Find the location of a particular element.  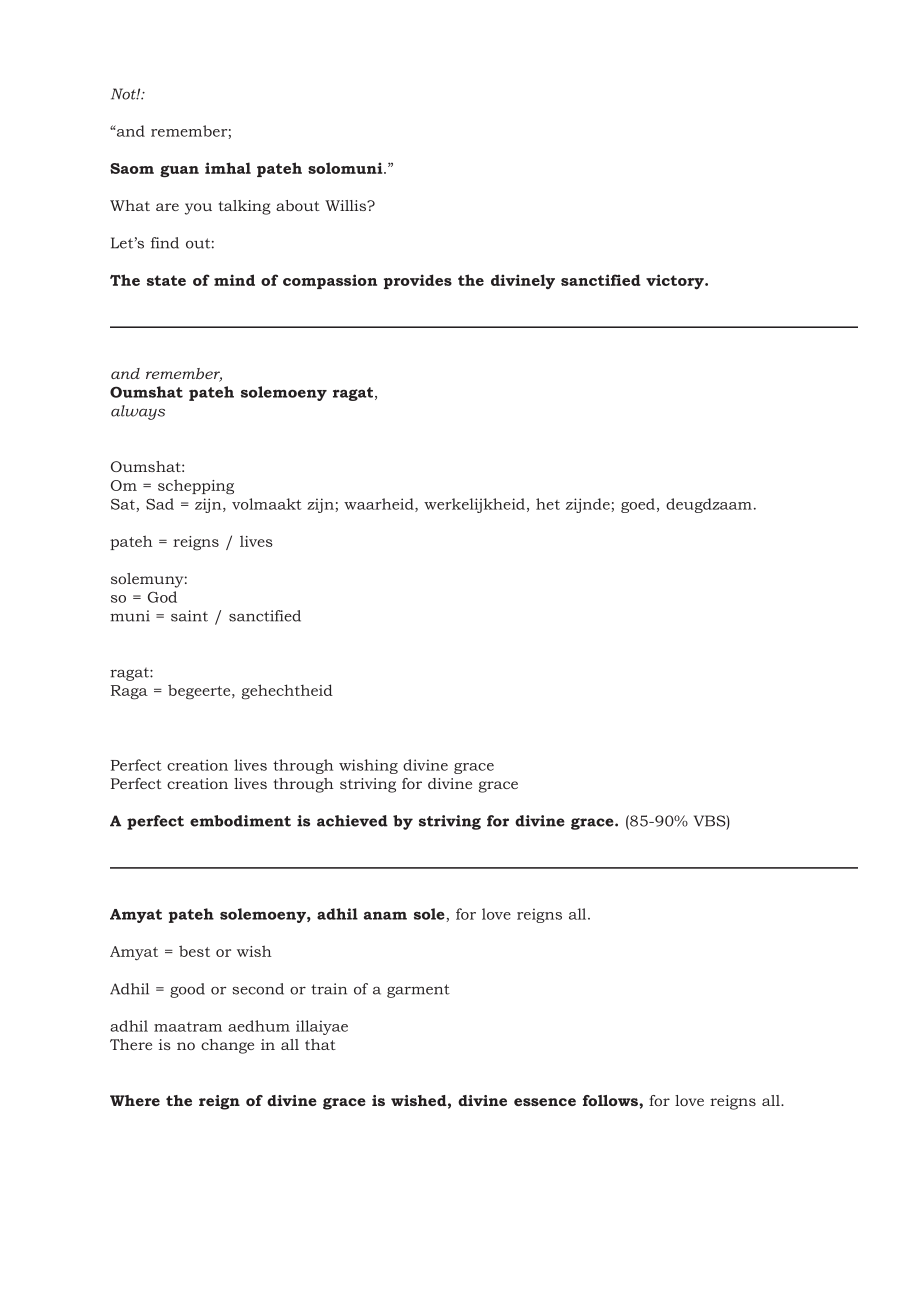

het is located at coordinates (548, 504).
